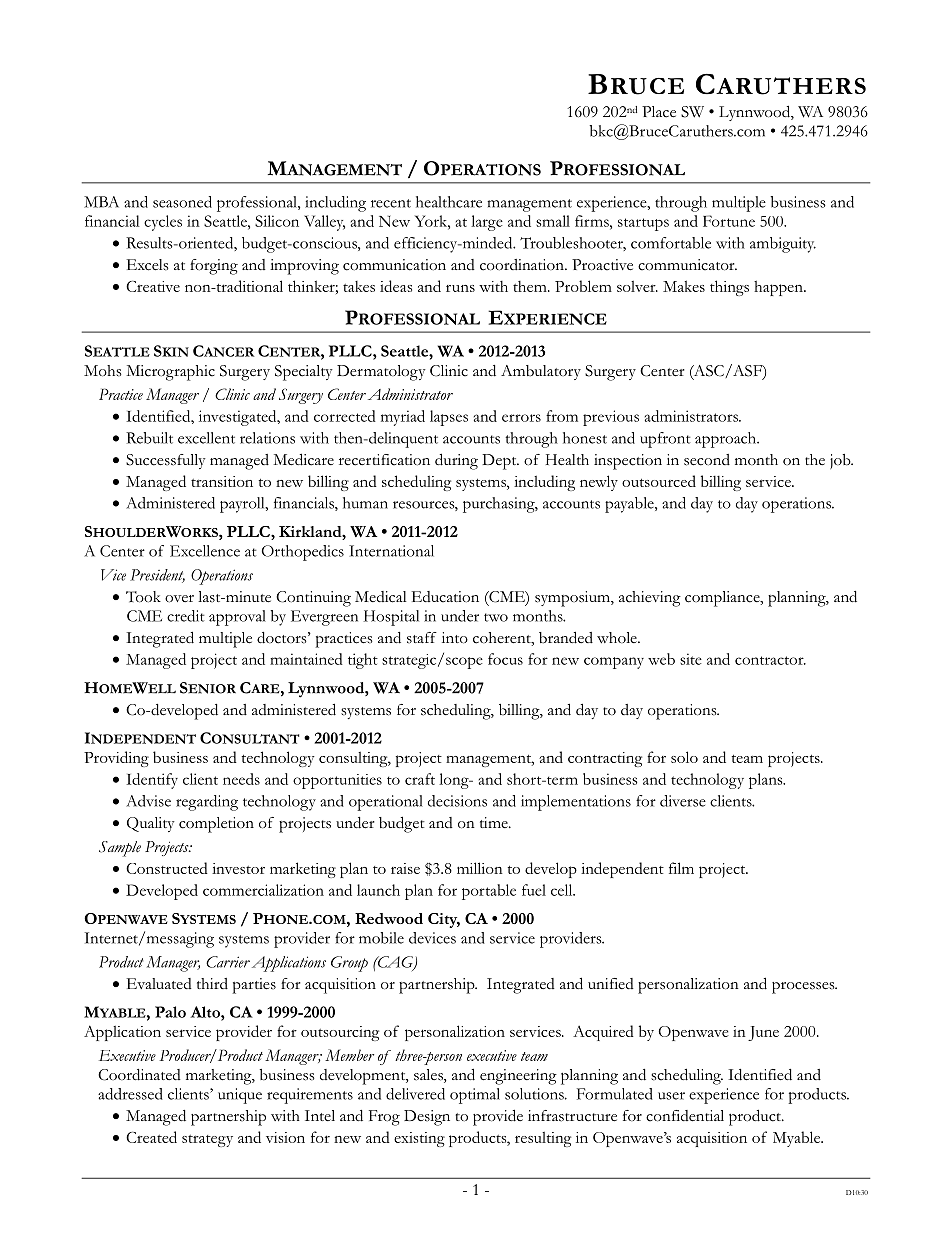  What do you see at coordinates (659, 112) in the screenshot?
I see `Place` at bounding box center [659, 112].
